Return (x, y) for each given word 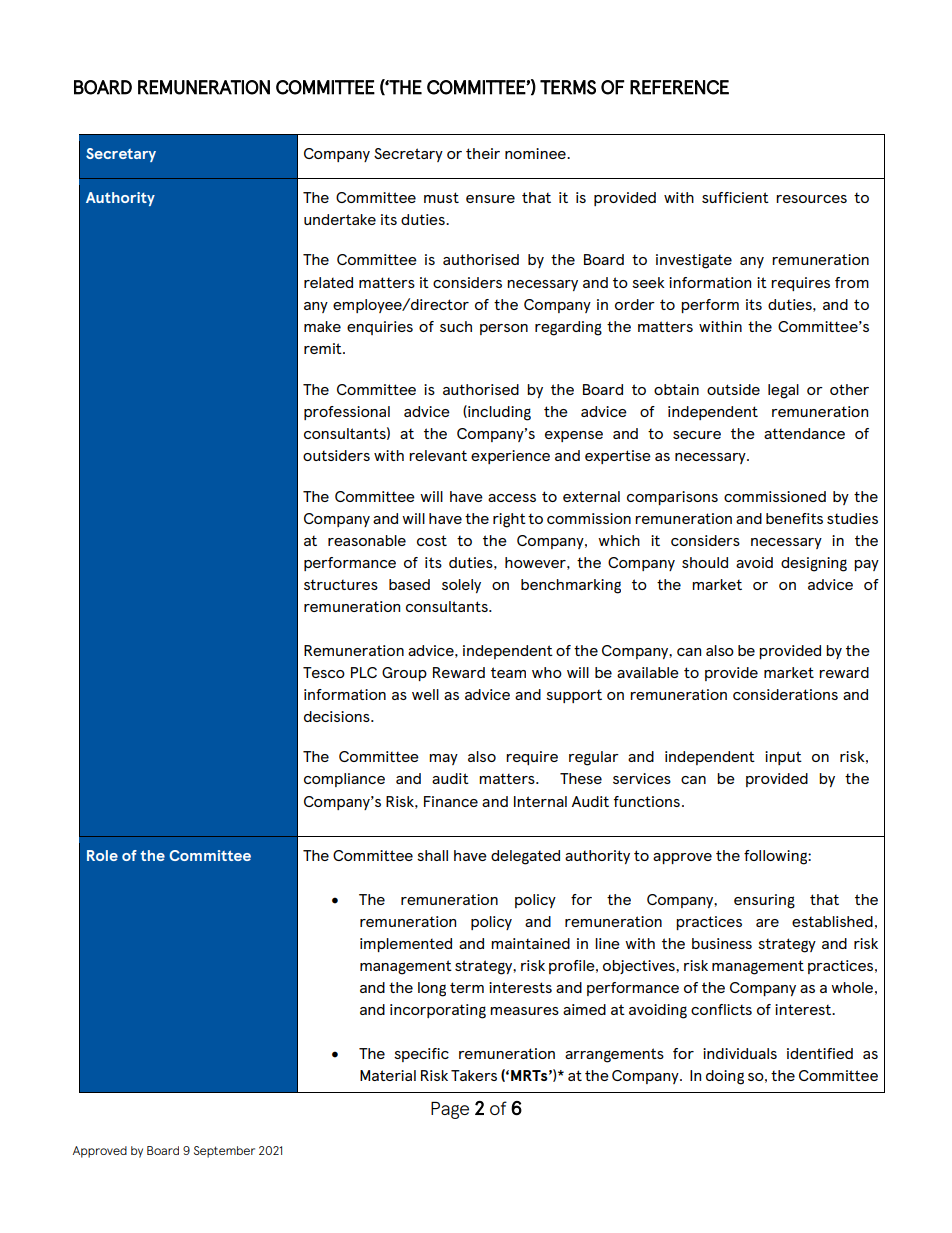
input (783, 758)
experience (510, 457)
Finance (451, 801)
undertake (340, 219)
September (224, 1152)
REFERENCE (679, 87)
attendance (804, 433)
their (483, 153)
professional (347, 413)
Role (102, 855)
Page (450, 1110)
